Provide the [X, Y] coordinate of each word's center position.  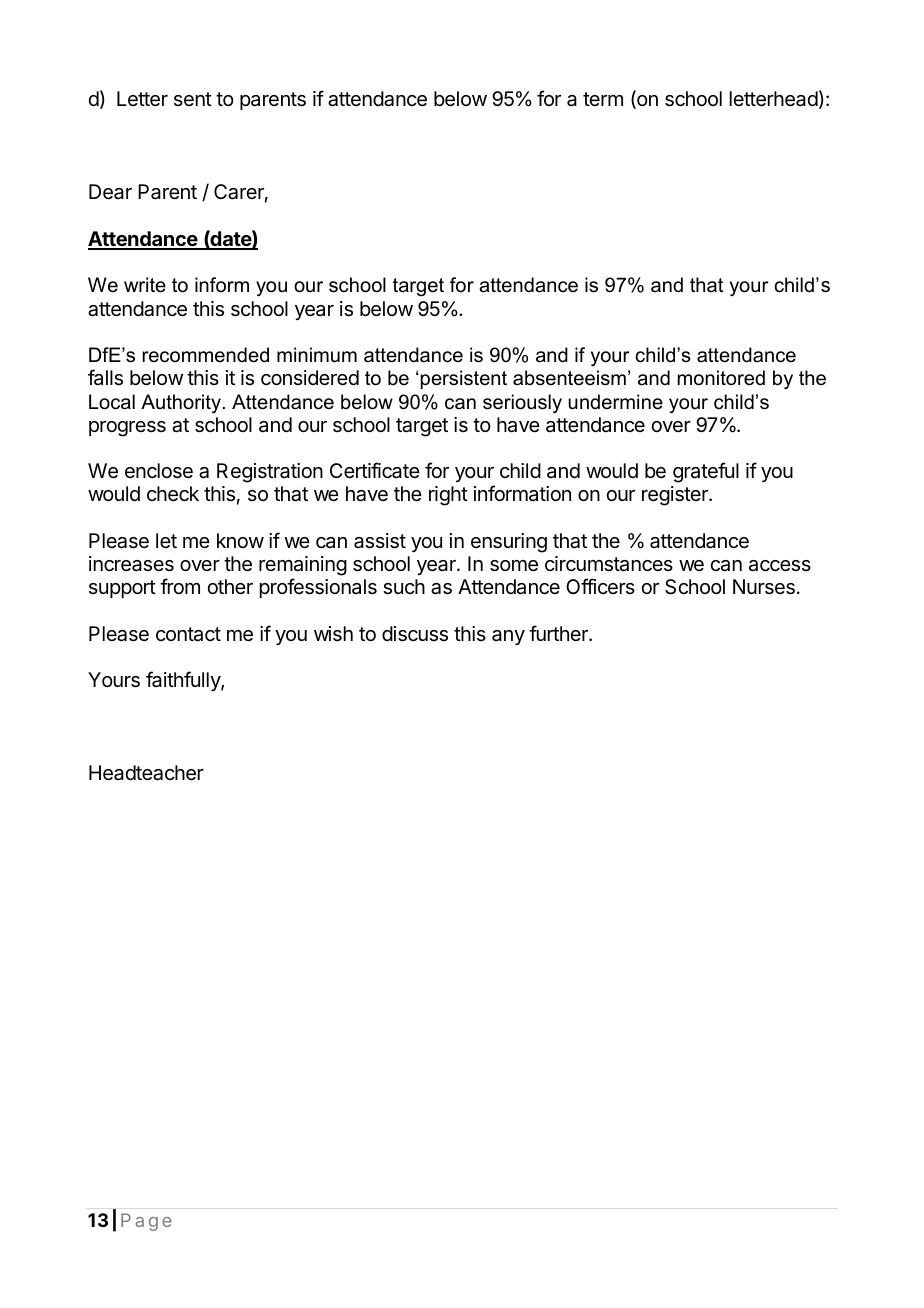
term [603, 99]
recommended [205, 355]
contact [188, 634]
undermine [615, 402]
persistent [464, 379]
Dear [110, 192]
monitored [721, 378]
